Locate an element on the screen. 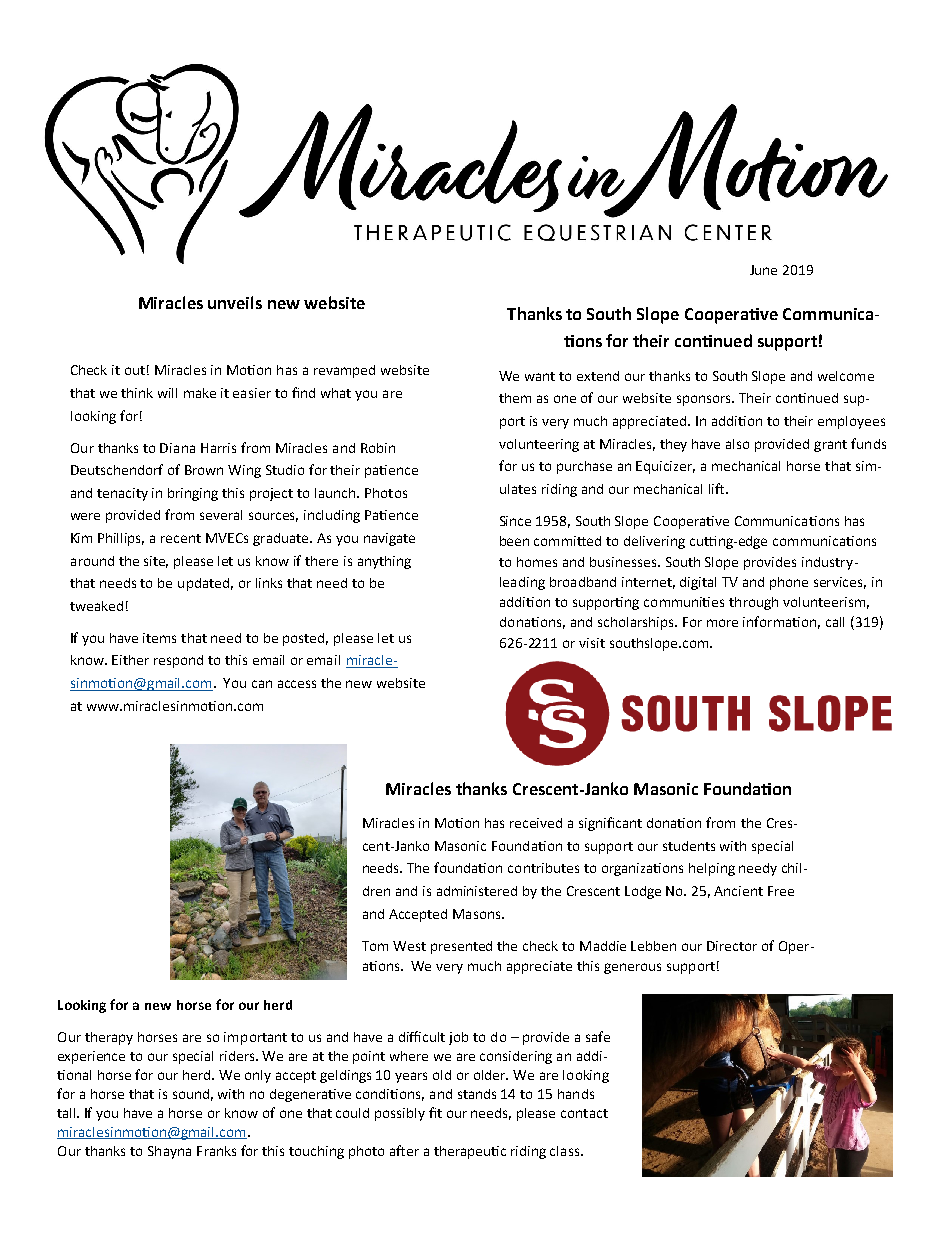 The width and height of the screenshot is (952, 1233). Shayna is located at coordinates (169, 1152).
